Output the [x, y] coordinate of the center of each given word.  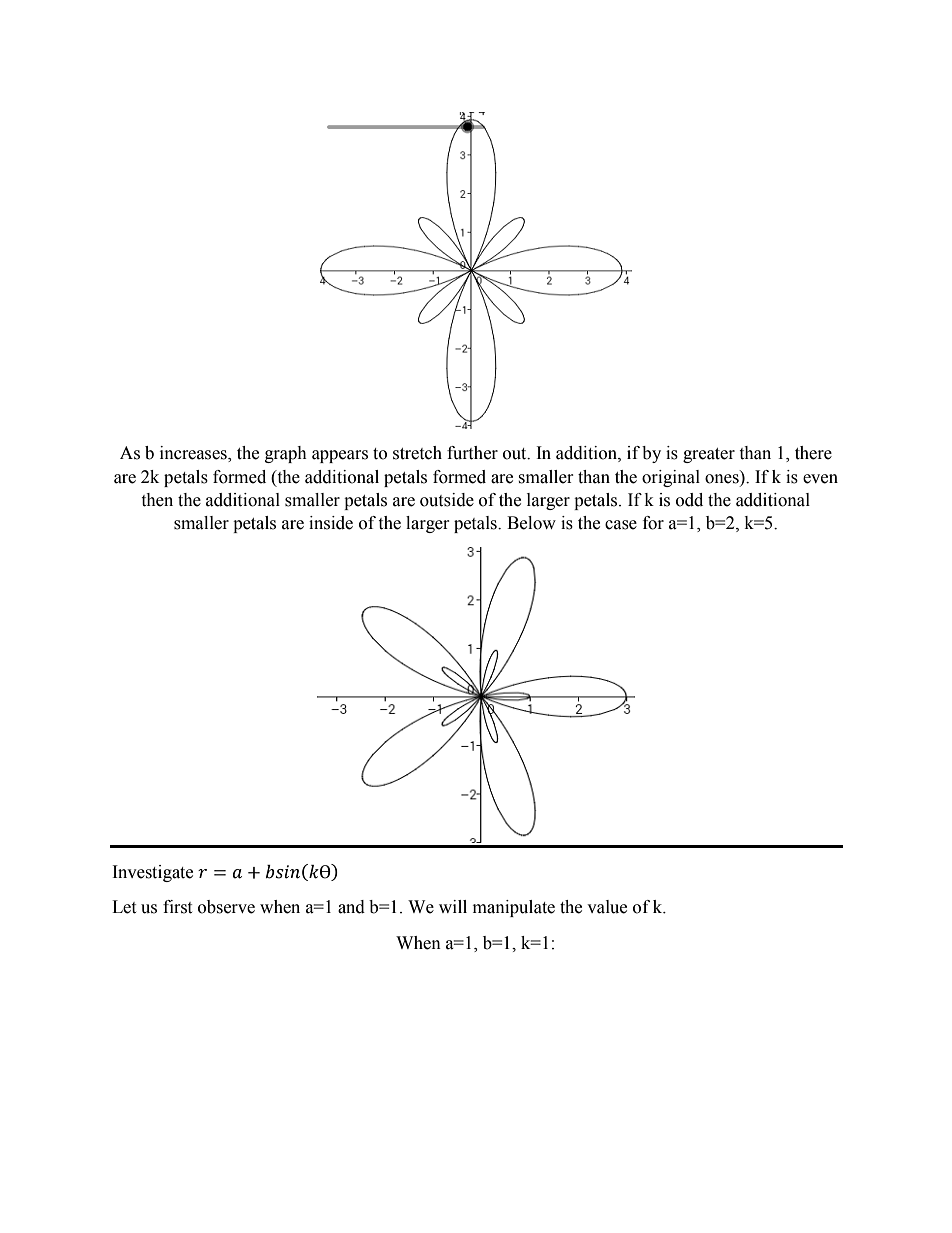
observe [226, 907]
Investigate [153, 873]
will [453, 906]
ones [722, 479]
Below [531, 523]
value [607, 907]
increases [194, 454]
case [621, 525]
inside [331, 523]
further [472, 453]
